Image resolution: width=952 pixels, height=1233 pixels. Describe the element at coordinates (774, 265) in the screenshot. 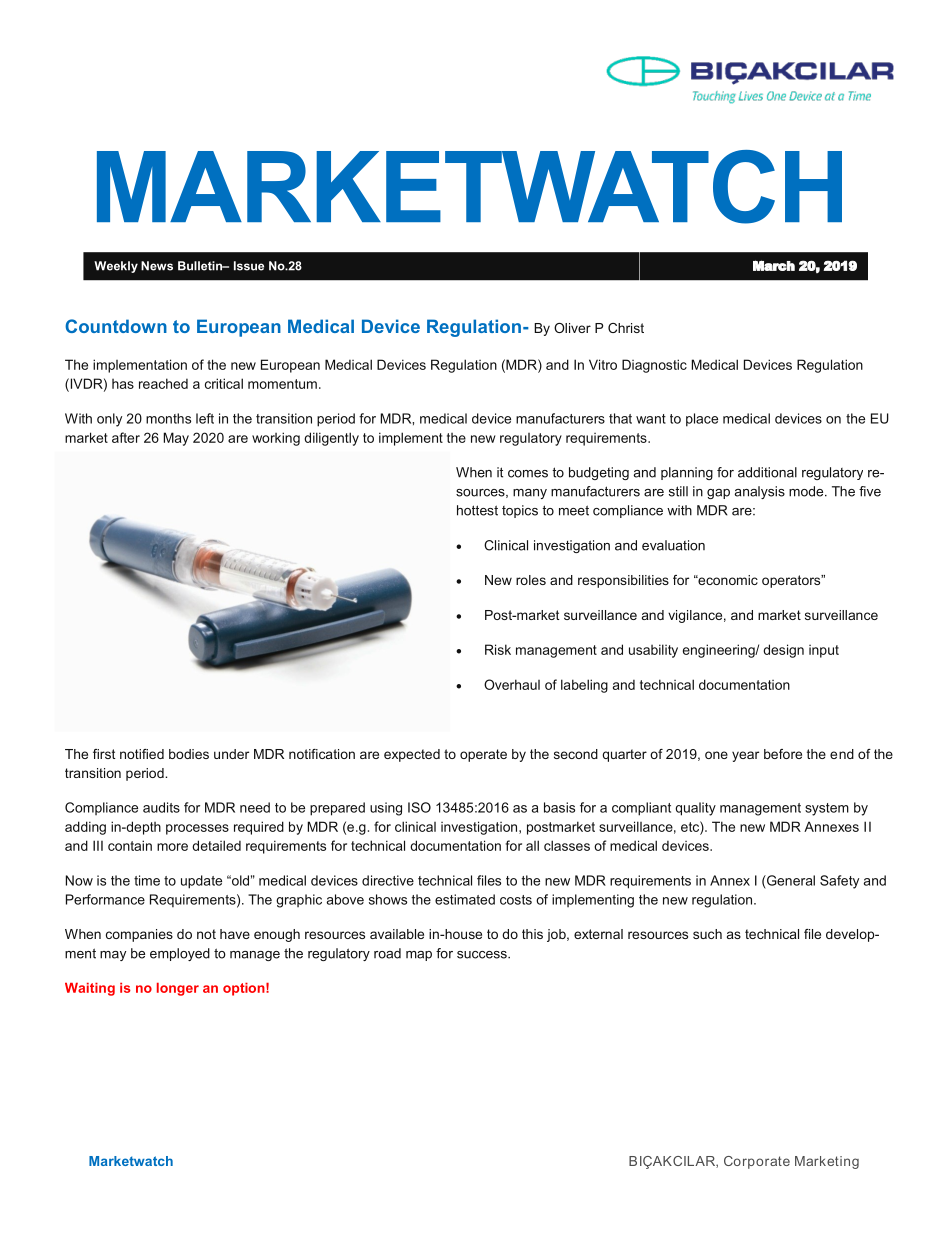

I see `March` at that location.
